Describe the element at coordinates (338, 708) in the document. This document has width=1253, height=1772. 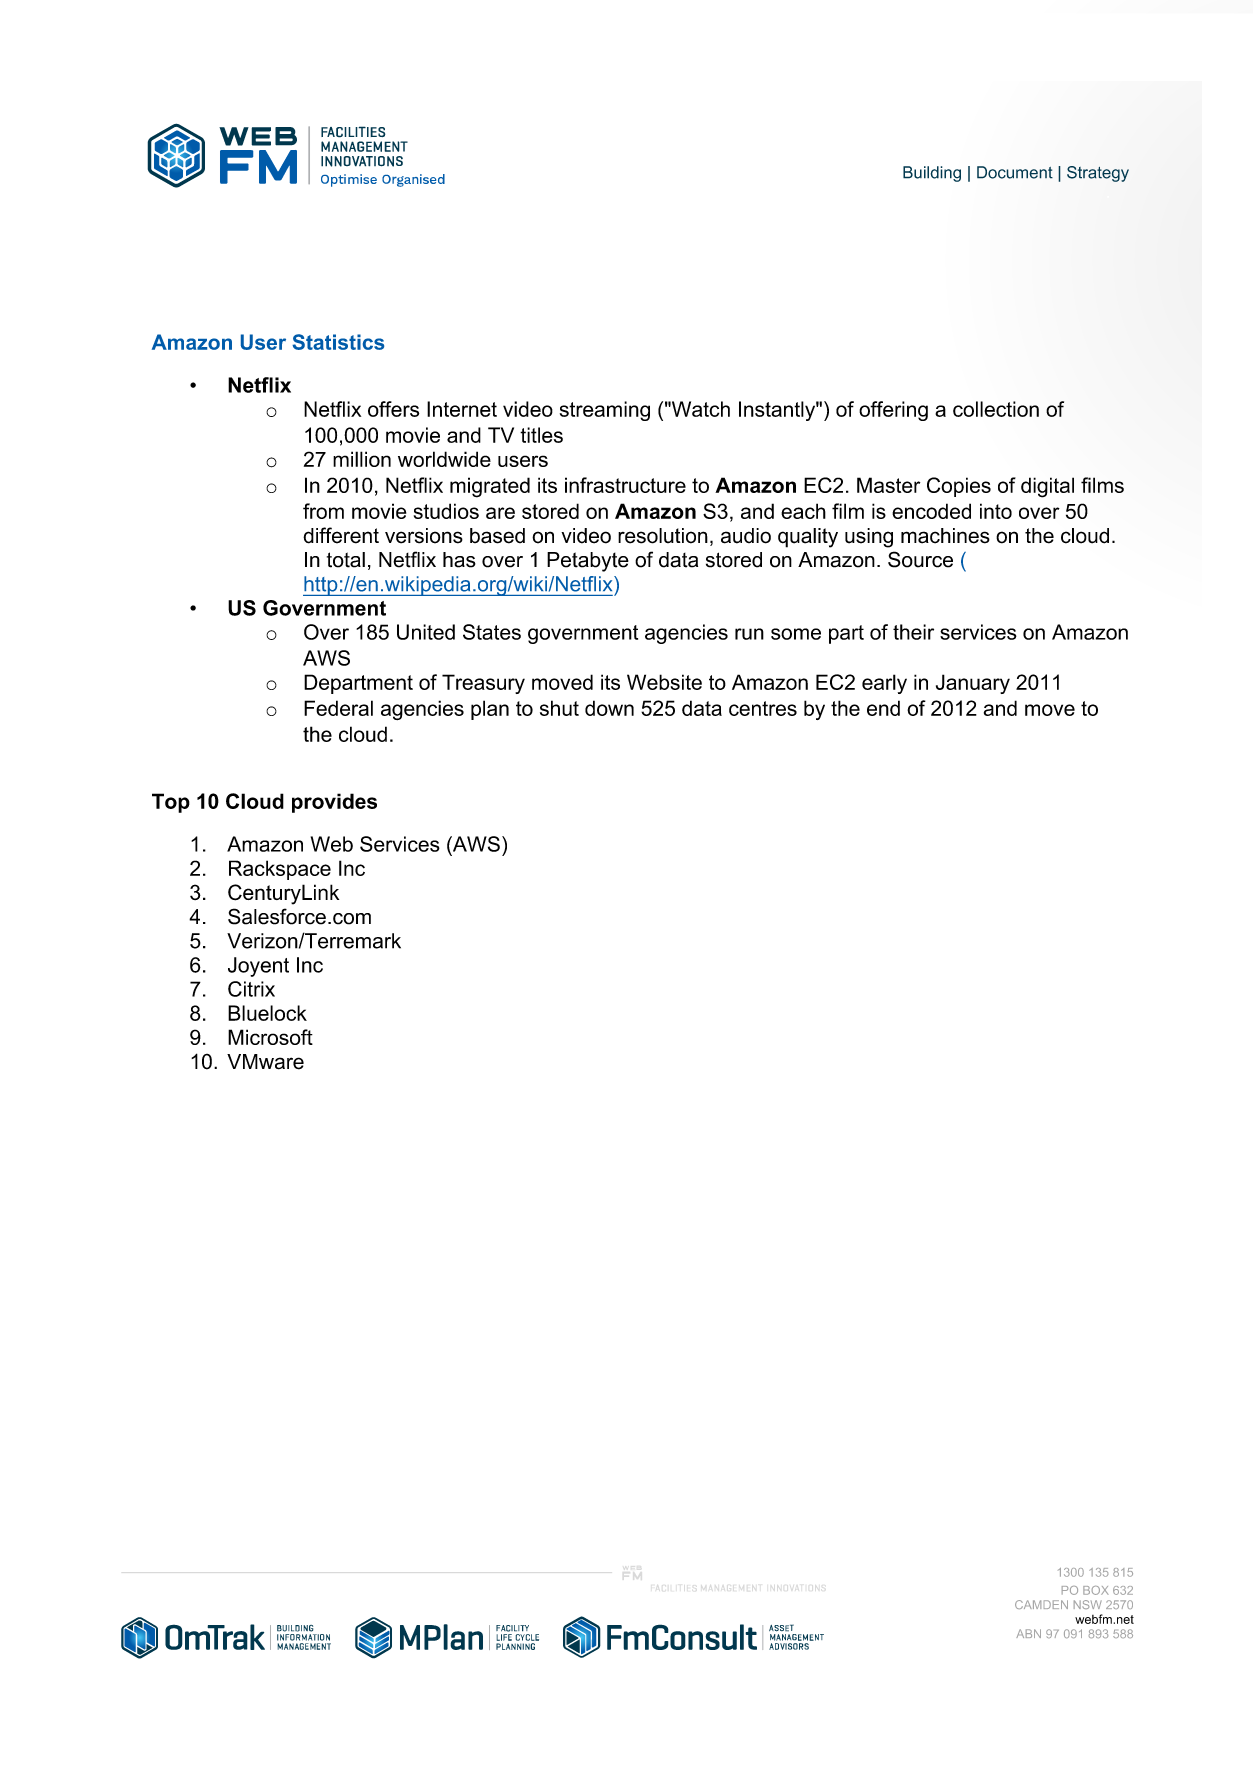
I see `Federal` at that location.
